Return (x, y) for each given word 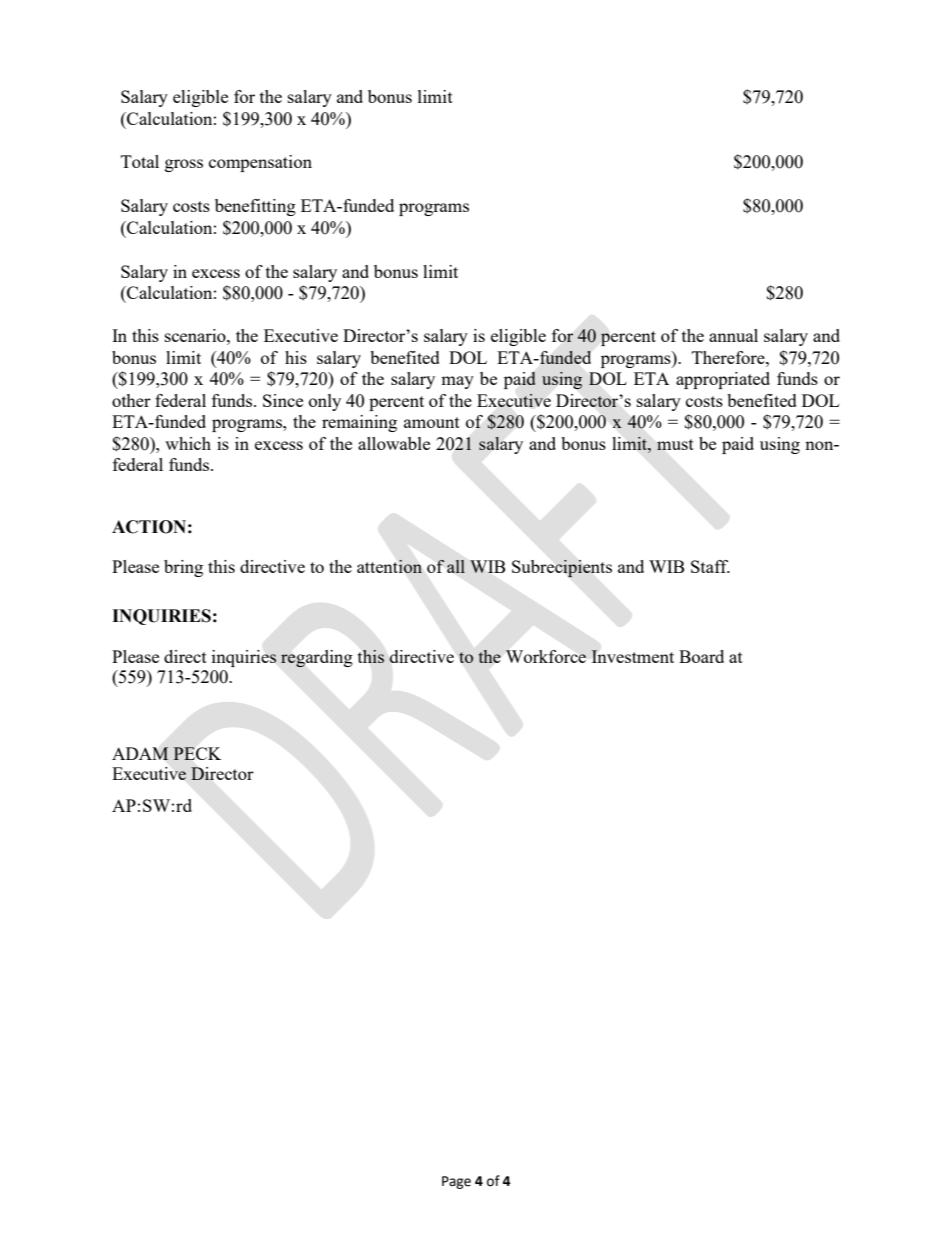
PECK (197, 753)
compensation (260, 163)
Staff (710, 566)
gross (184, 165)
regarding (317, 659)
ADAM (140, 753)
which (188, 443)
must (675, 444)
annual (733, 335)
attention (389, 566)
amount (432, 422)
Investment (632, 656)
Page (456, 1182)
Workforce (545, 656)
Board (701, 656)
